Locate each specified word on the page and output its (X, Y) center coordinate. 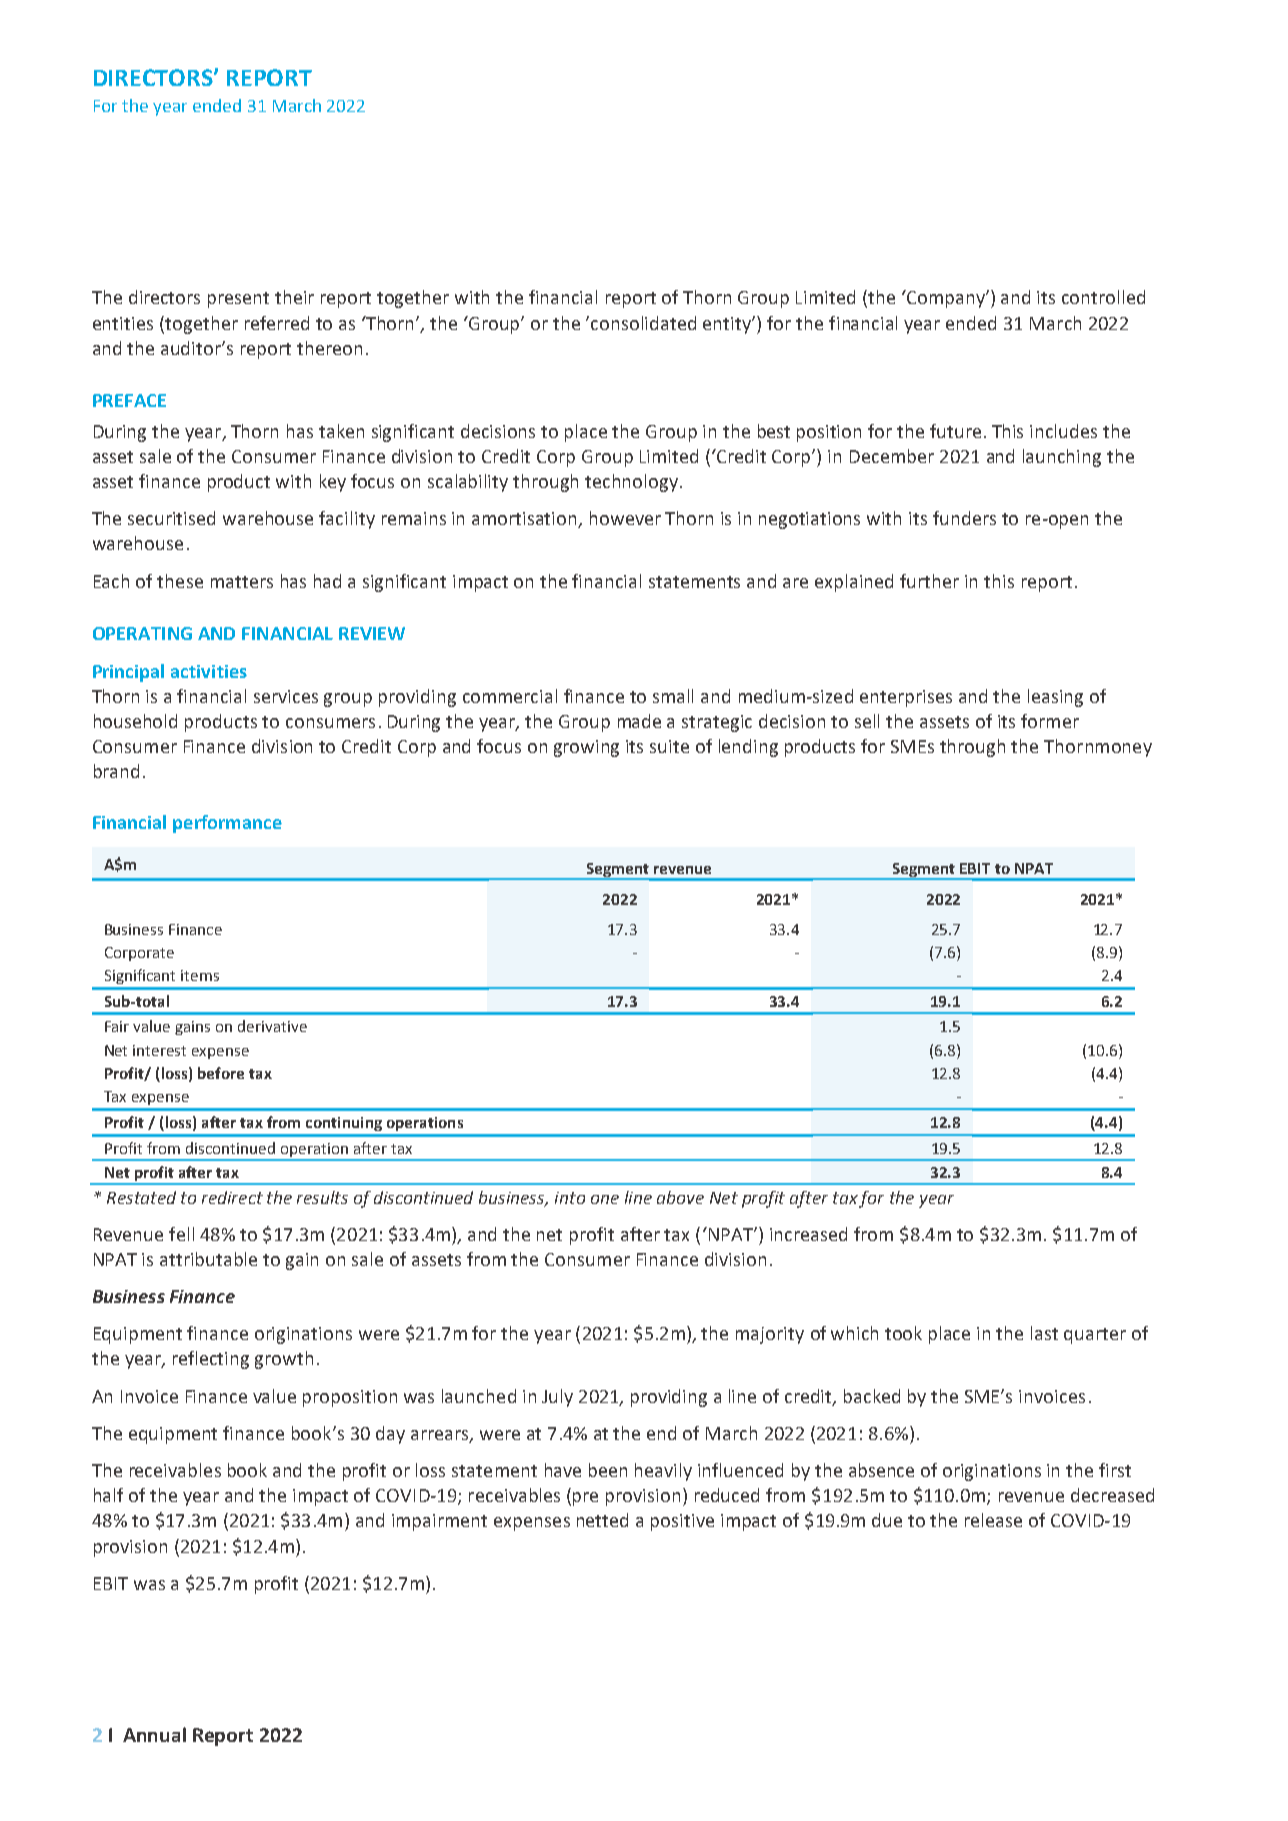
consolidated (643, 323)
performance (227, 824)
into (570, 1198)
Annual (154, 1734)
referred (277, 323)
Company (946, 299)
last (1044, 1333)
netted (602, 1520)
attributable (208, 1259)
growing (586, 748)
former (1050, 721)
